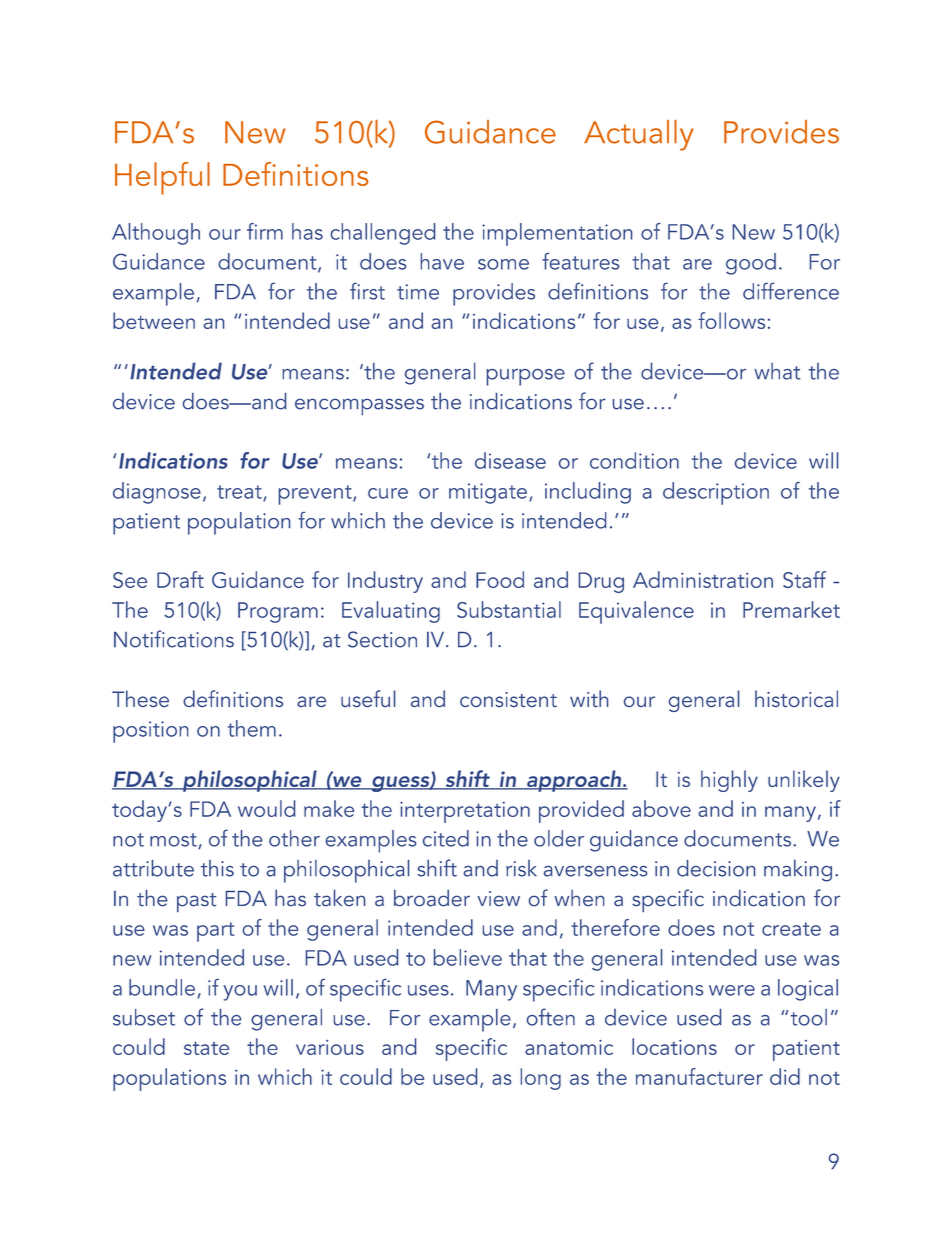 The width and height of the image is (952, 1233). I want to click on Actually, so click(639, 135).
